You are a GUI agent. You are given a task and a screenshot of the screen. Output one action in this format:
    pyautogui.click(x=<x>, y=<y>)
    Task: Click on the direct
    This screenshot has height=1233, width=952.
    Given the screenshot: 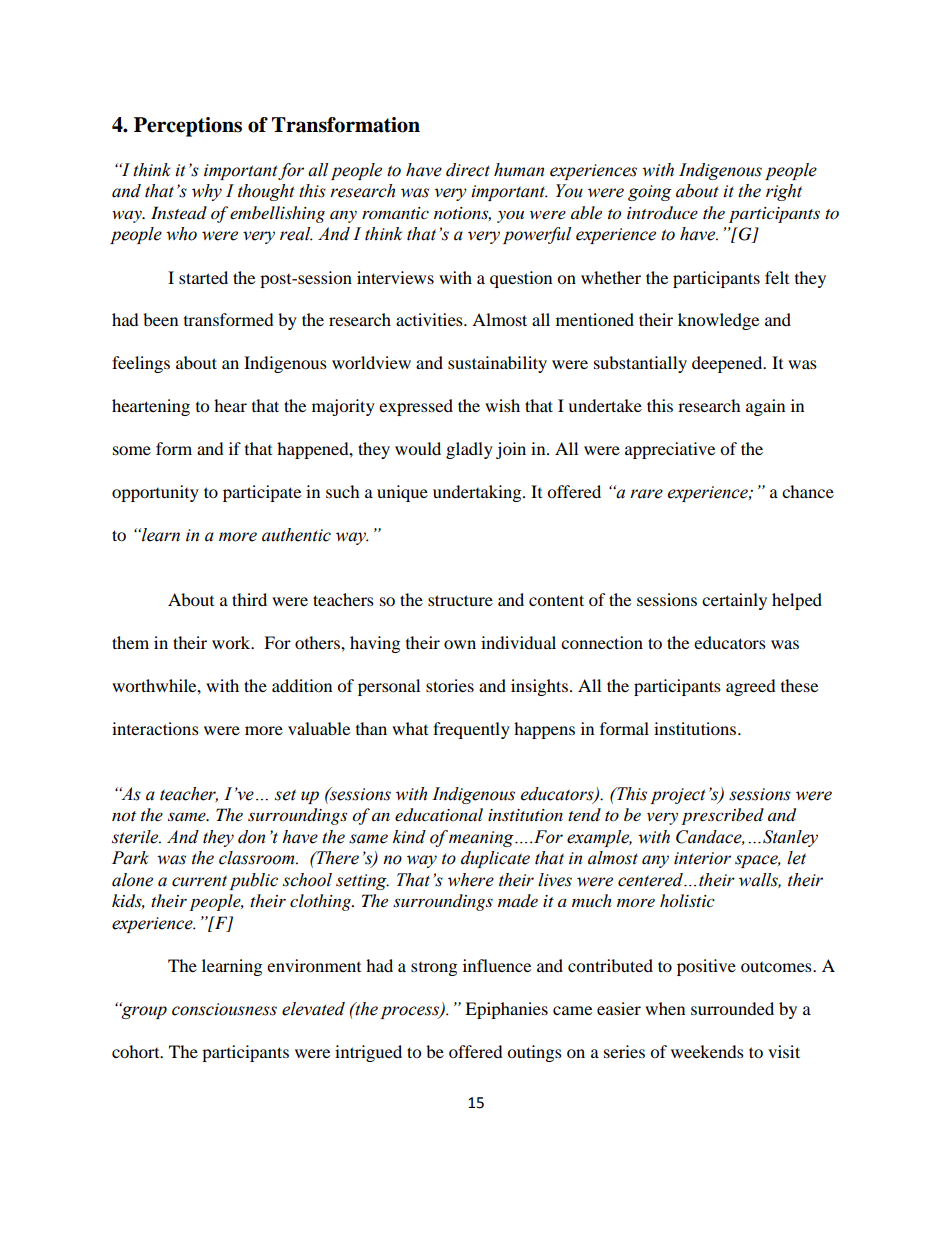 What is the action you would take?
    pyautogui.click(x=468, y=170)
